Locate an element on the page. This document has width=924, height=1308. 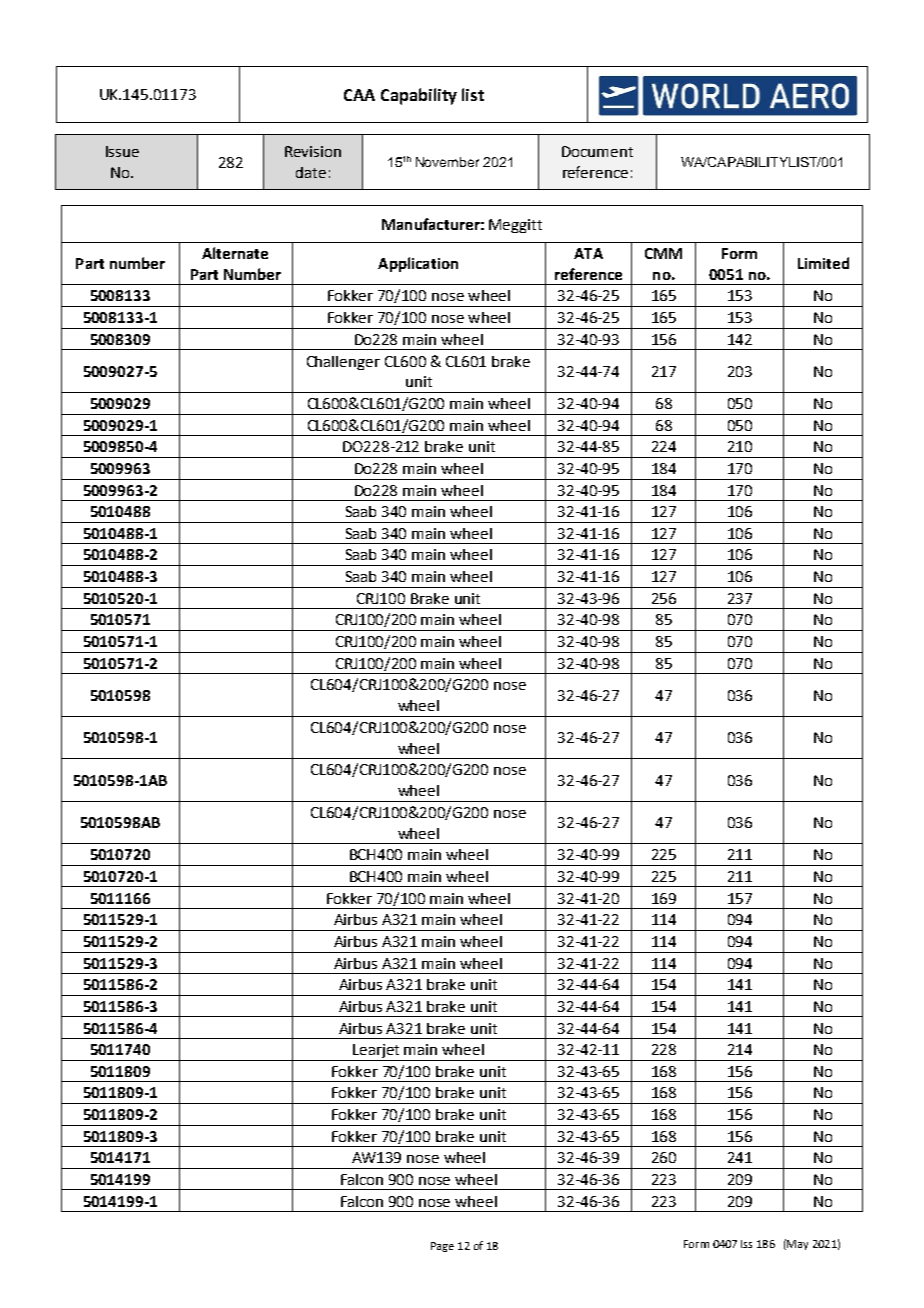
Challenger is located at coordinates (343, 363).
